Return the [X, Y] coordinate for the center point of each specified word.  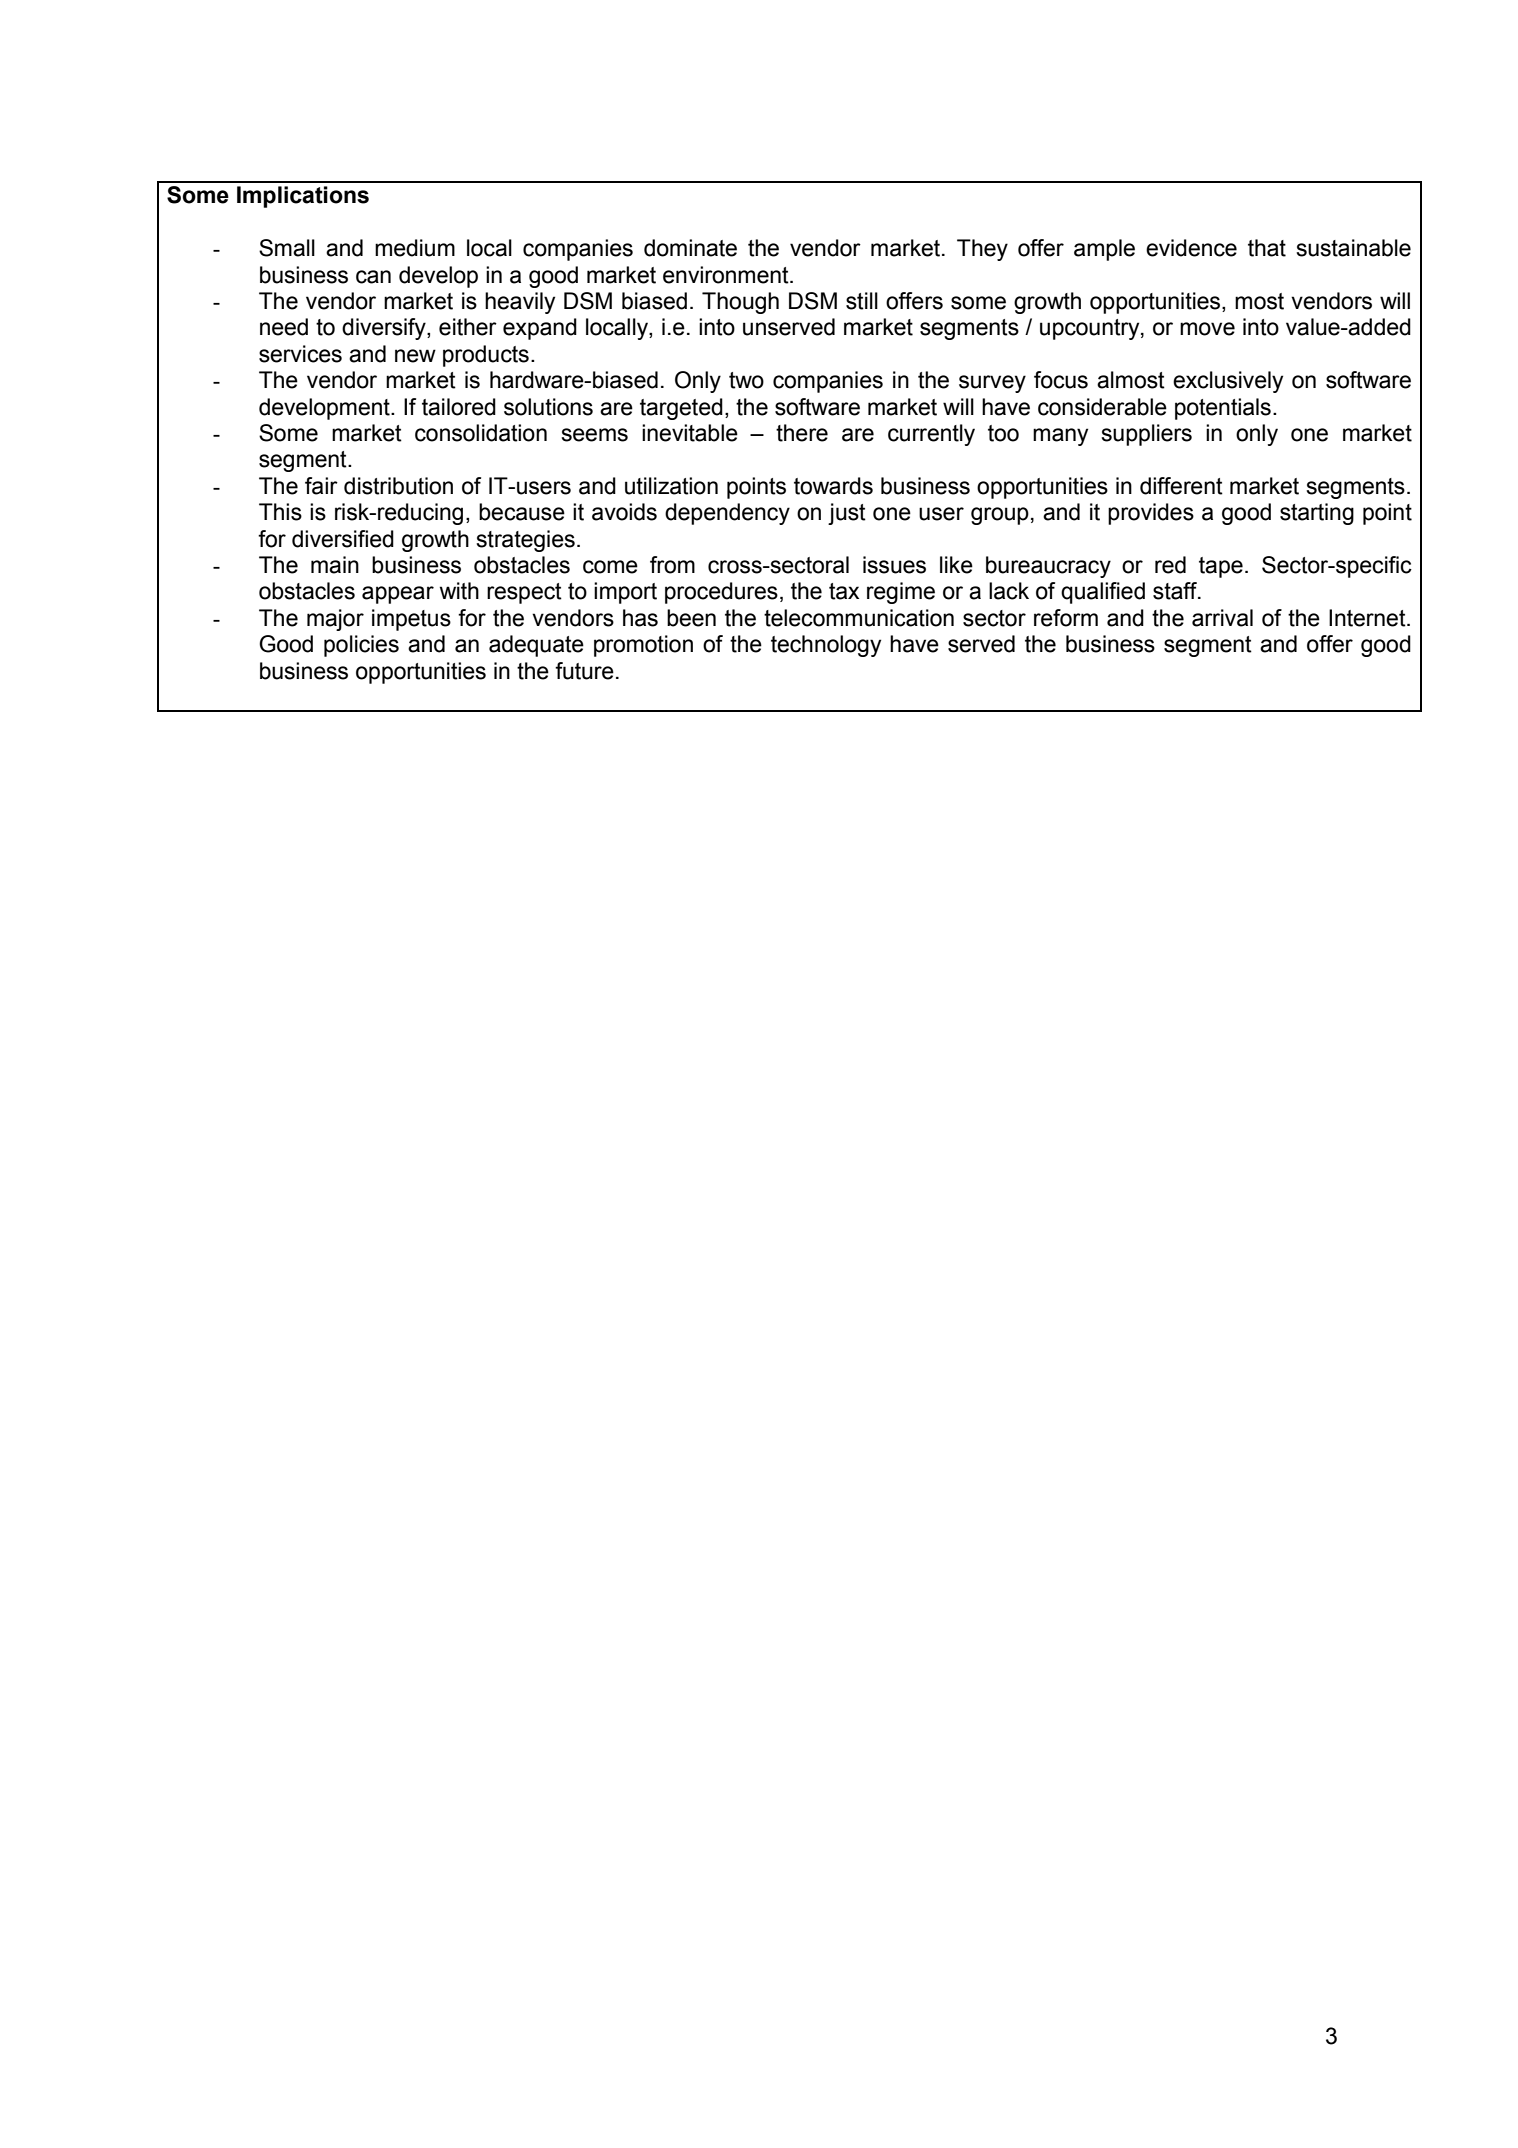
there [802, 433]
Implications [303, 197]
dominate [690, 248]
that [1267, 248]
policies [361, 646]
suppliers [1146, 435]
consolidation [481, 433]
